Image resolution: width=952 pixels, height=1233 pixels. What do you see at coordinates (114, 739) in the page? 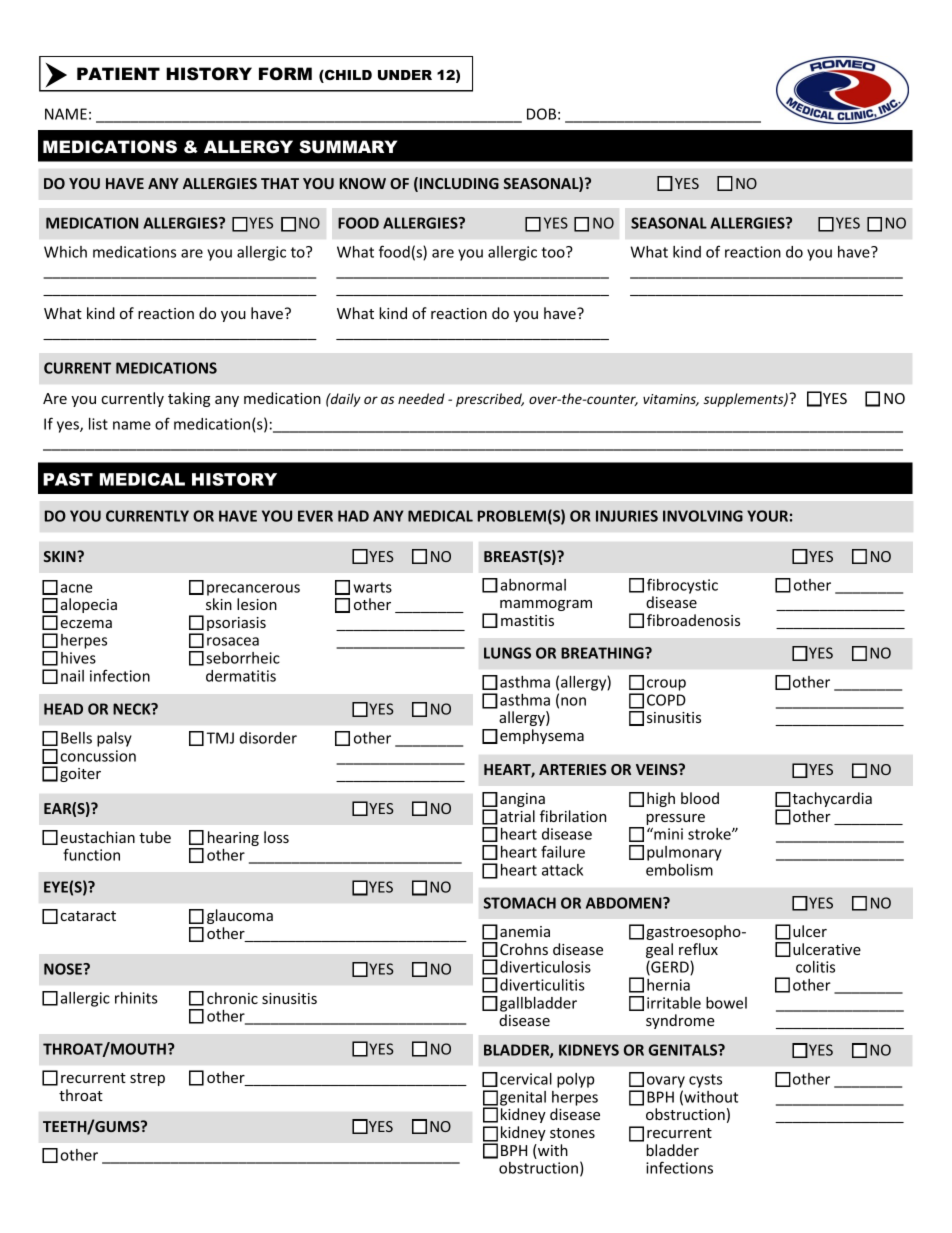
I see `palsy` at bounding box center [114, 739].
